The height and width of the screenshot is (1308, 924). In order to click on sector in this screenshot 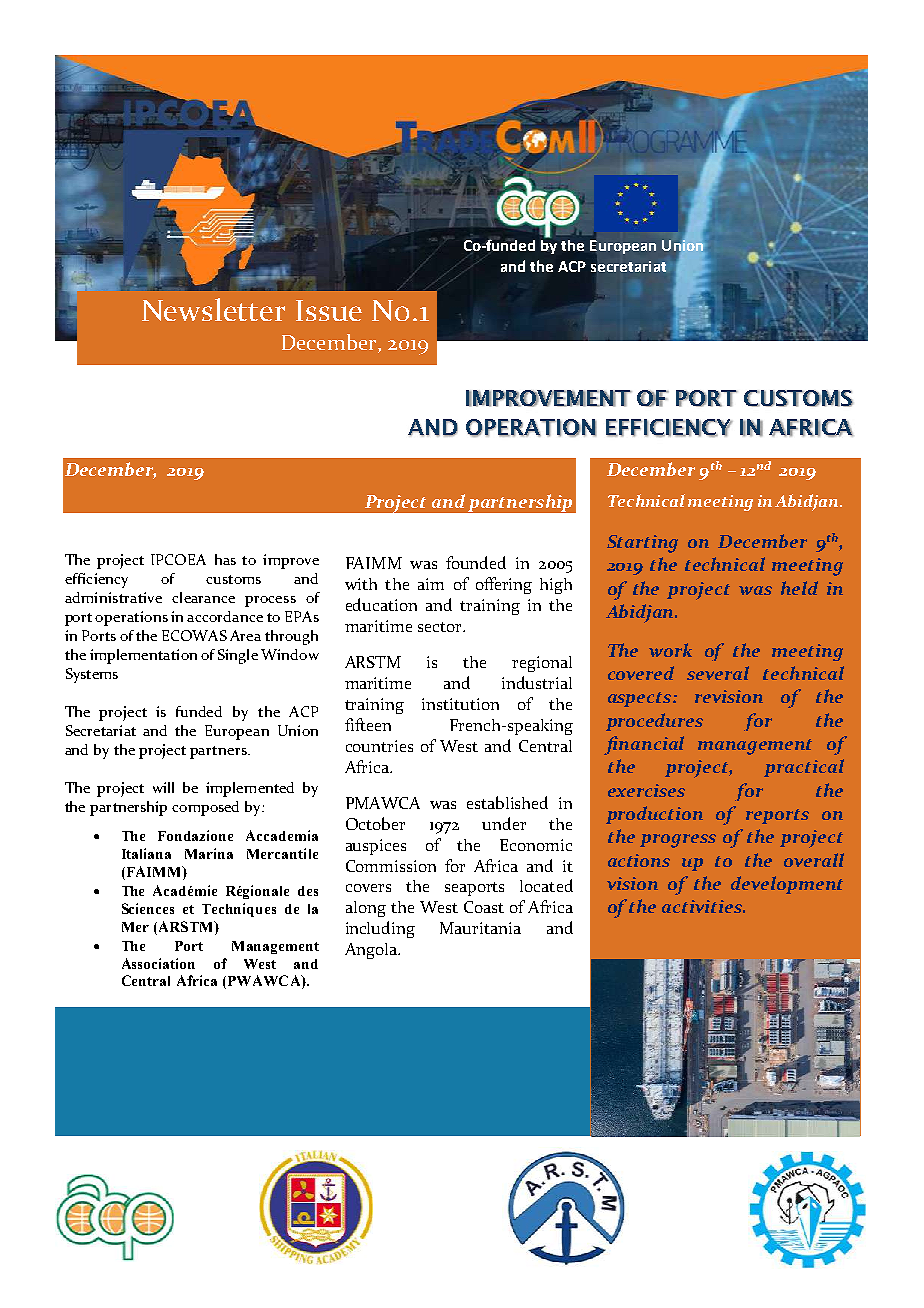, I will do `click(441, 627)`.
